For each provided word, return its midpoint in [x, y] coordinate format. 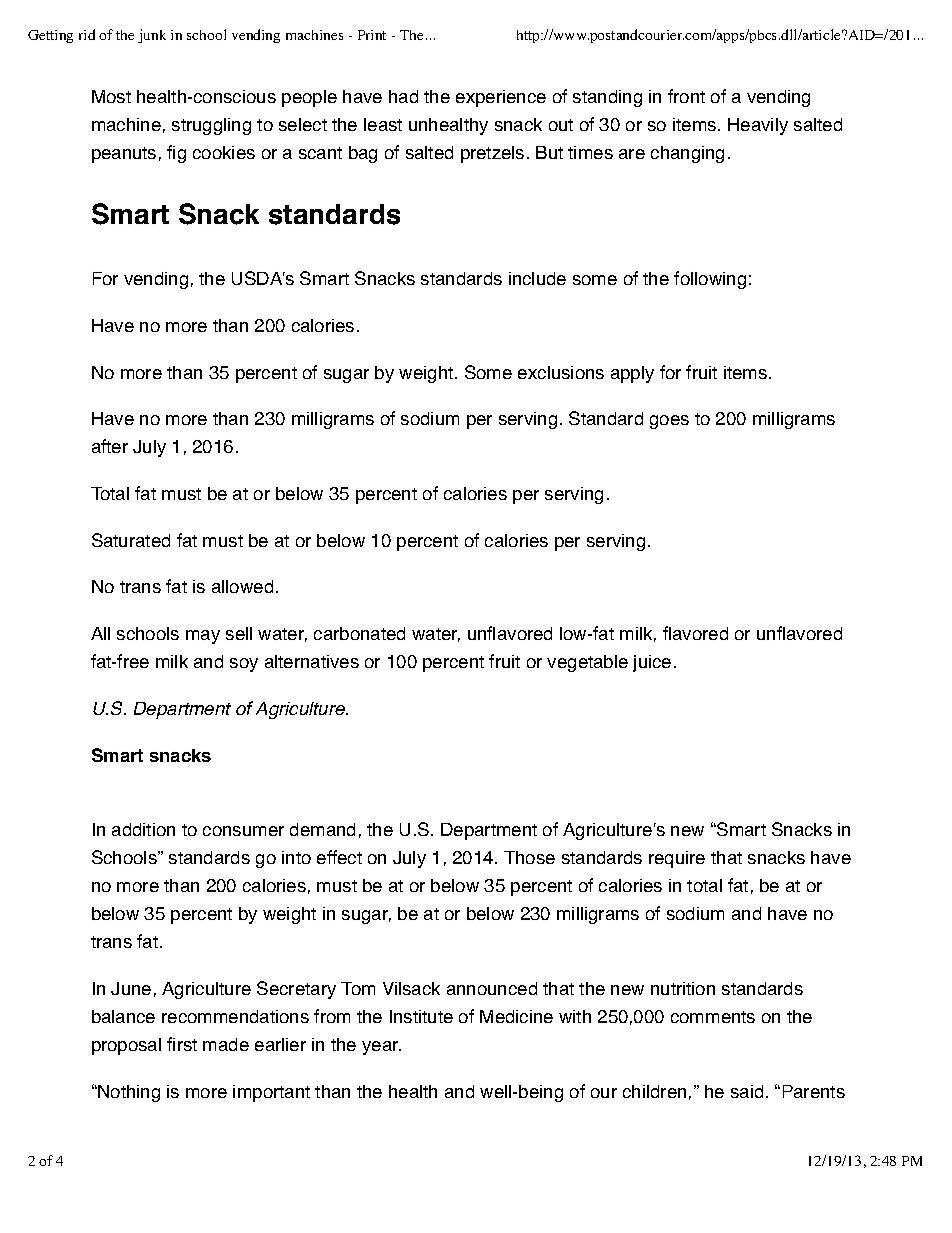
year [381, 1048]
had [403, 96]
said [747, 1091]
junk [152, 36]
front [686, 96]
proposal [126, 1046]
